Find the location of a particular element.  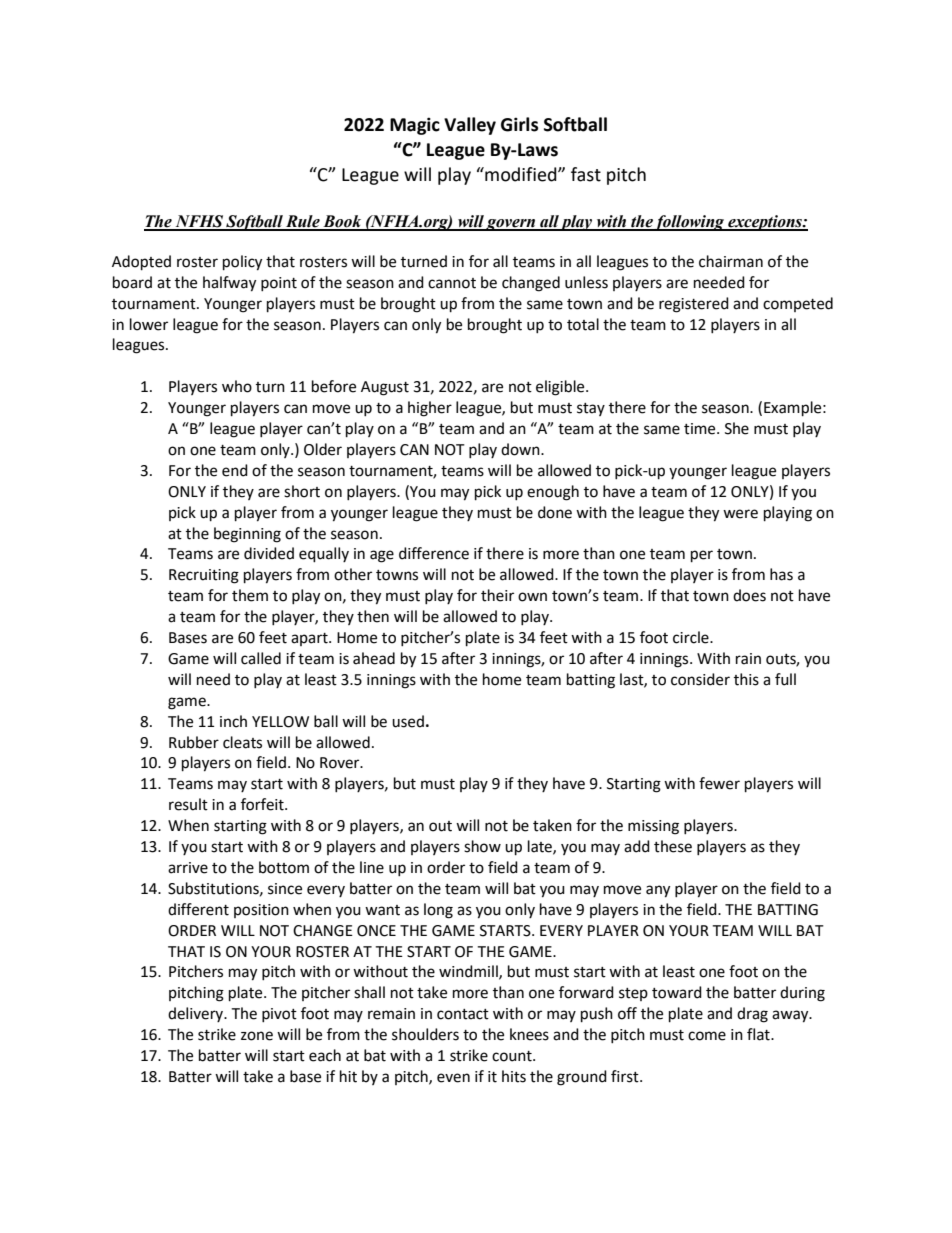

these is located at coordinates (673, 846).
